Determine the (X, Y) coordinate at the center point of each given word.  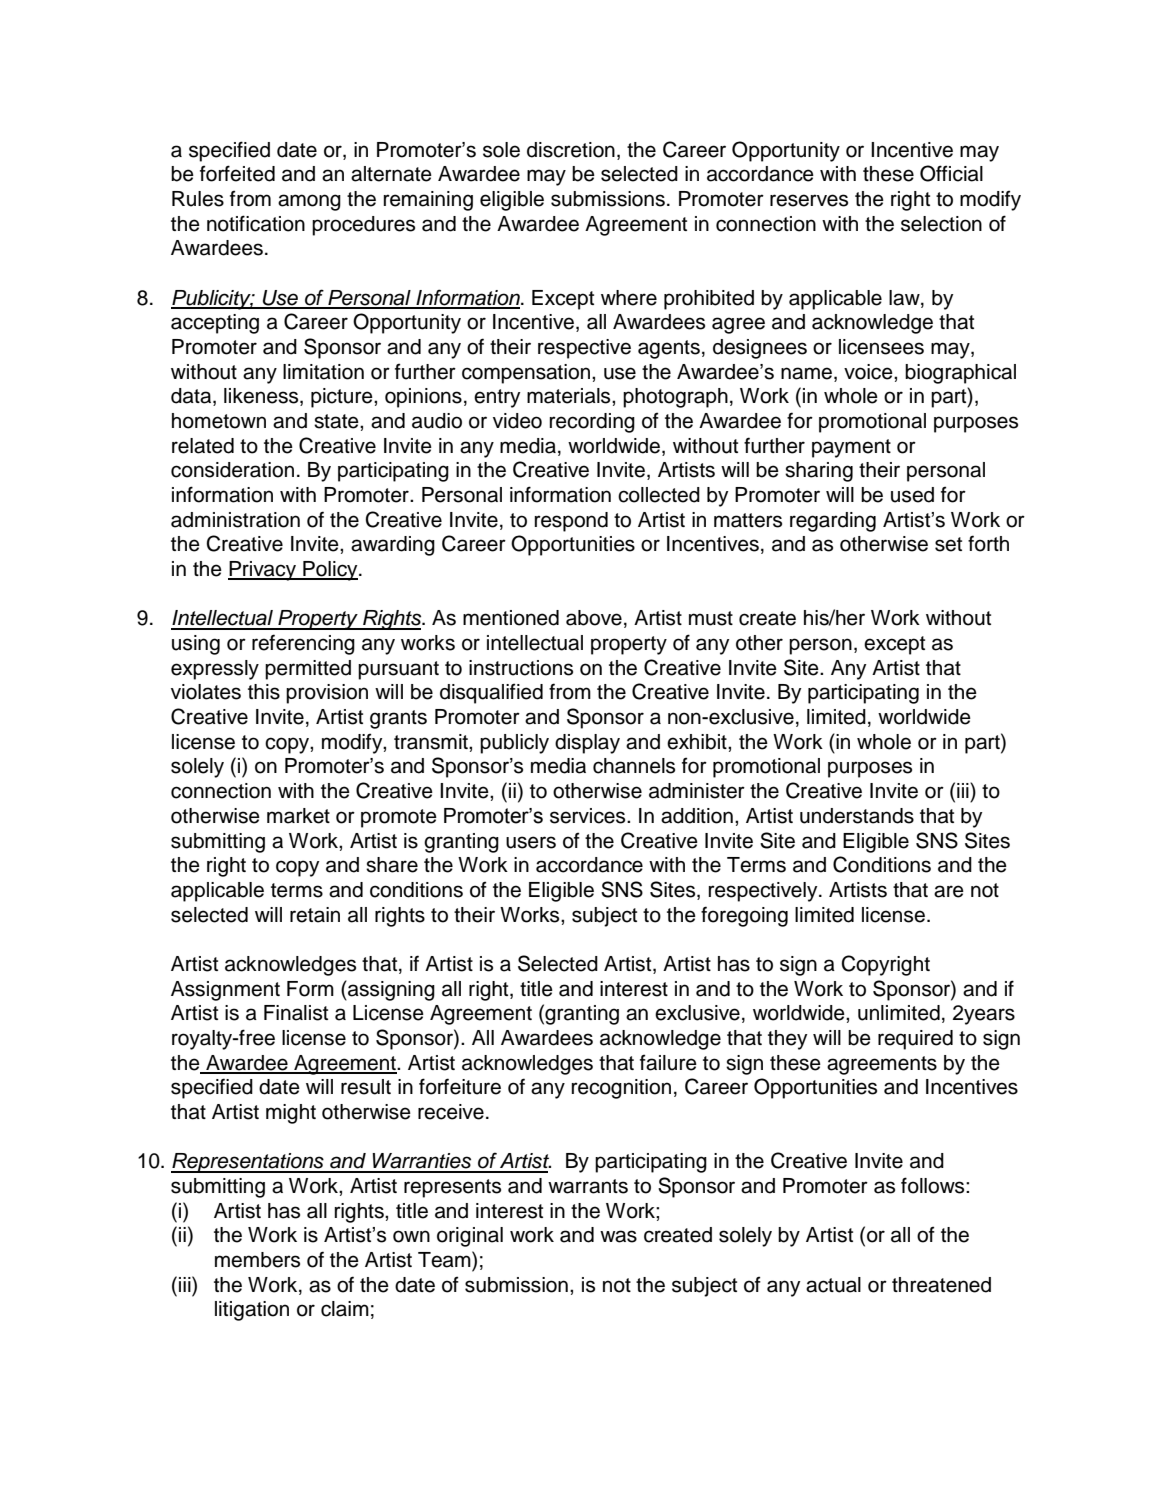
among (309, 202)
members (257, 1260)
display (587, 744)
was (618, 1236)
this (264, 692)
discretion (571, 150)
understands (857, 816)
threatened (941, 1285)
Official (951, 173)
